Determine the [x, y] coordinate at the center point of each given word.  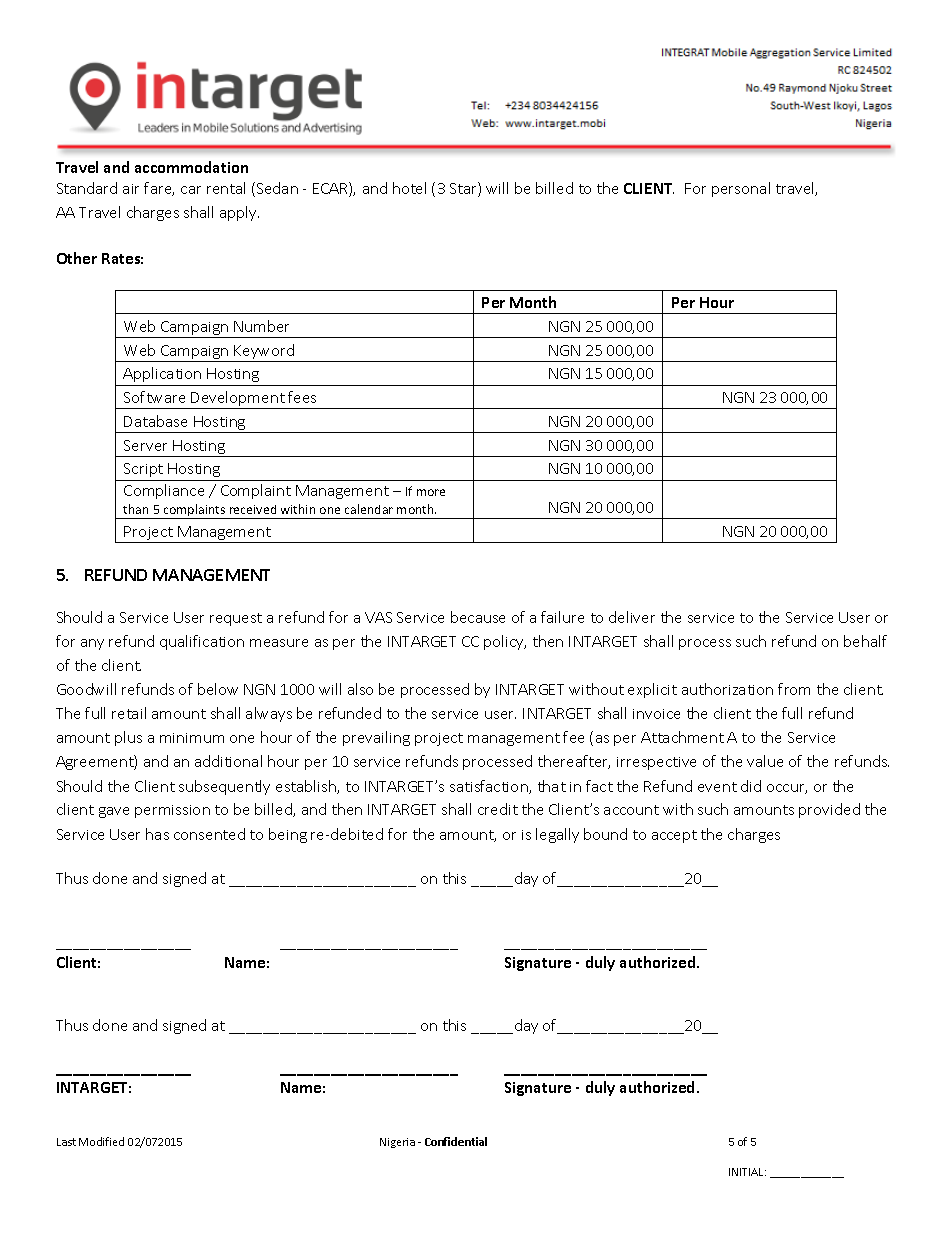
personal [741, 189]
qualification [202, 642]
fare [159, 189]
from [794, 689]
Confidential [456, 1141]
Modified [101, 1141]
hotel [409, 188]
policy [505, 642]
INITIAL [747, 1172]
